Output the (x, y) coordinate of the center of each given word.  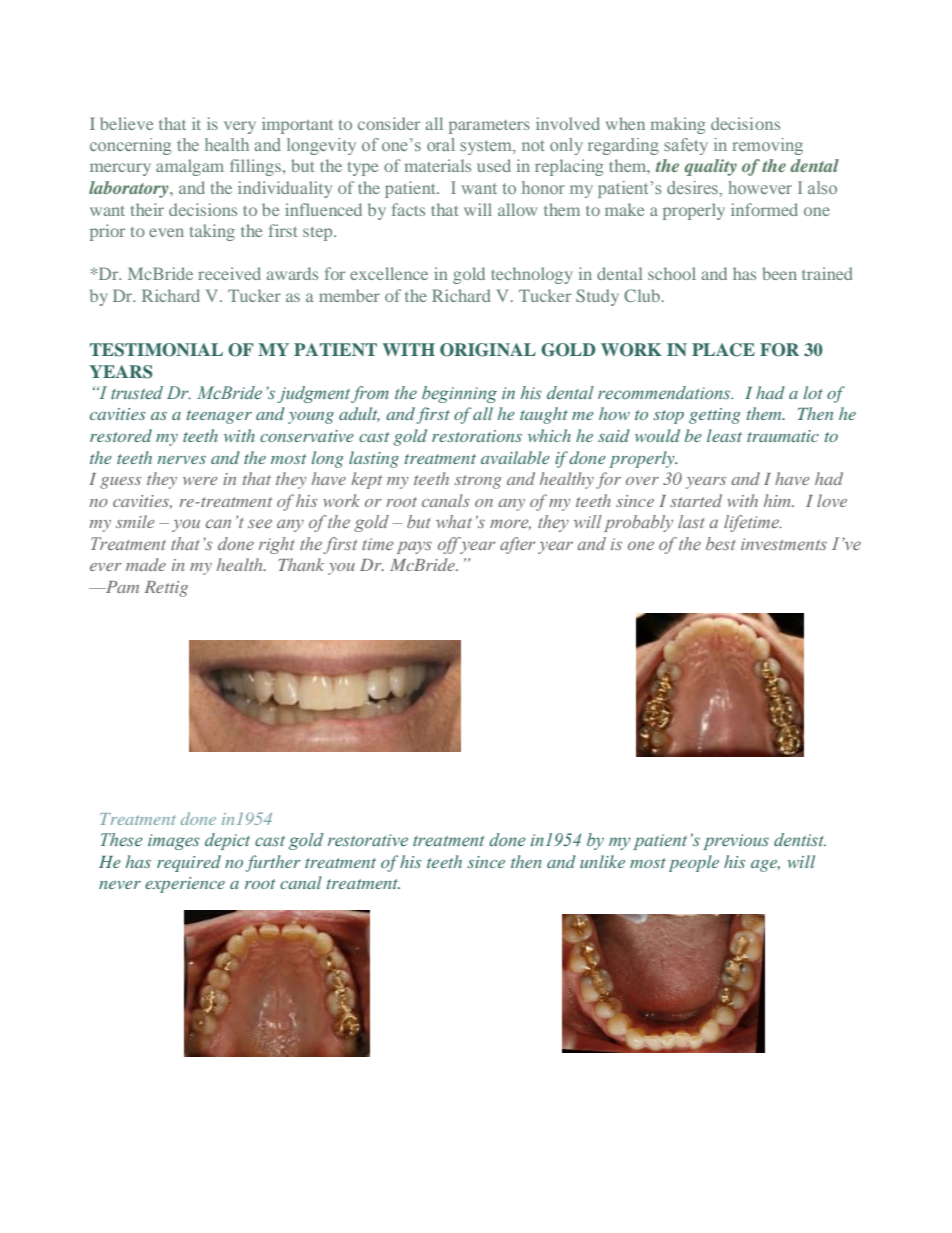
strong (477, 482)
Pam (121, 587)
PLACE (723, 350)
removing (768, 146)
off (450, 545)
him (779, 500)
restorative (368, 840)
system (487, 147)
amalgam (190, 167)
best (721, 543)
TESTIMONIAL (156, 350)
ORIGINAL (488, 350)
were (200, 481)
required (189, 863)
